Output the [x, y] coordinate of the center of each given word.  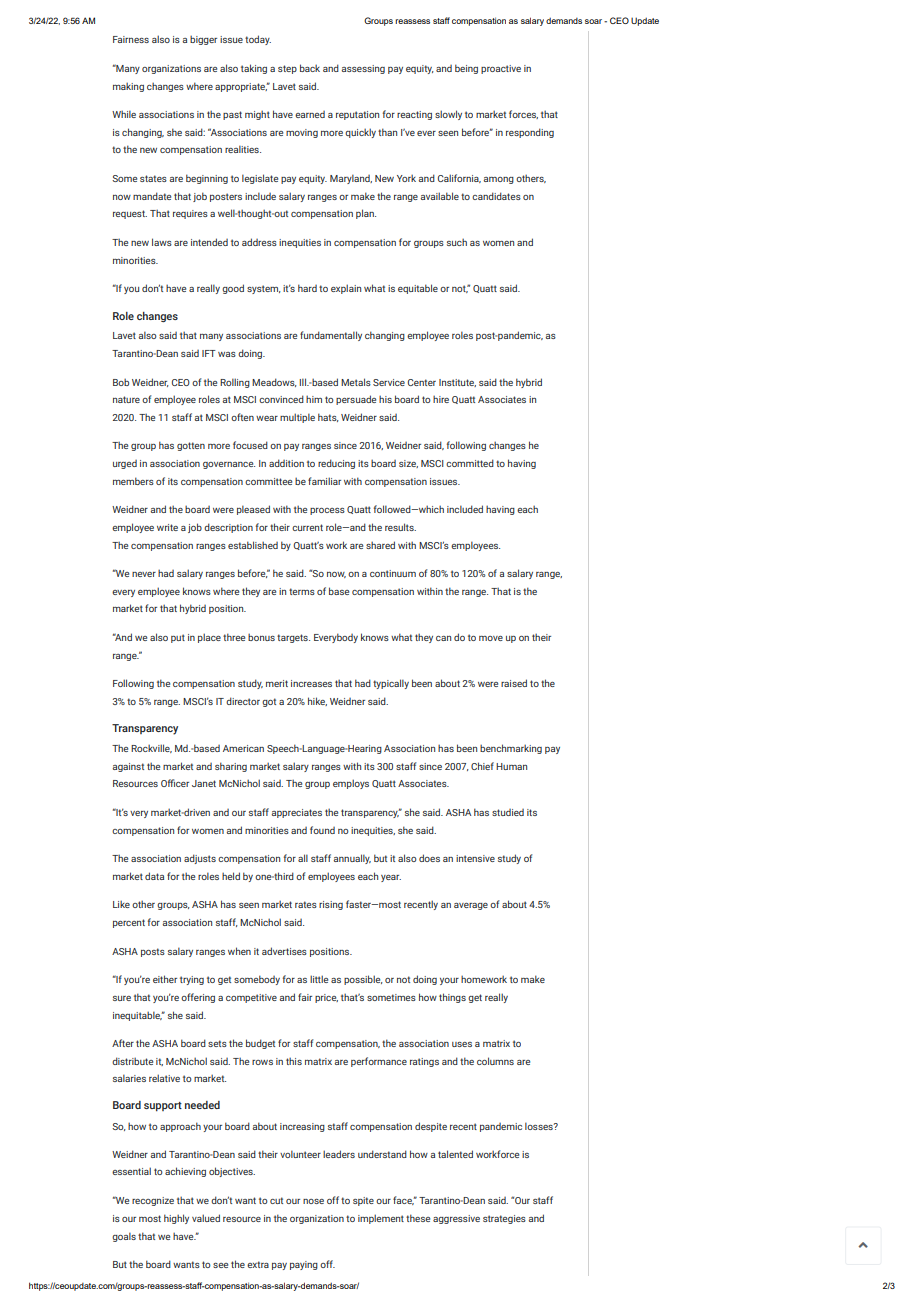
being [466, 69]
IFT [209, 353]
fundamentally [331, 336]
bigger [203, 40]
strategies [504, 1219]
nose [313, 1201]
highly [176, 1219]
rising [331, 905]
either [165, 979]
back [310, 68]
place [209, 638]
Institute [457, 383]
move [491, 638]
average [471, 906]
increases [311, 683]
